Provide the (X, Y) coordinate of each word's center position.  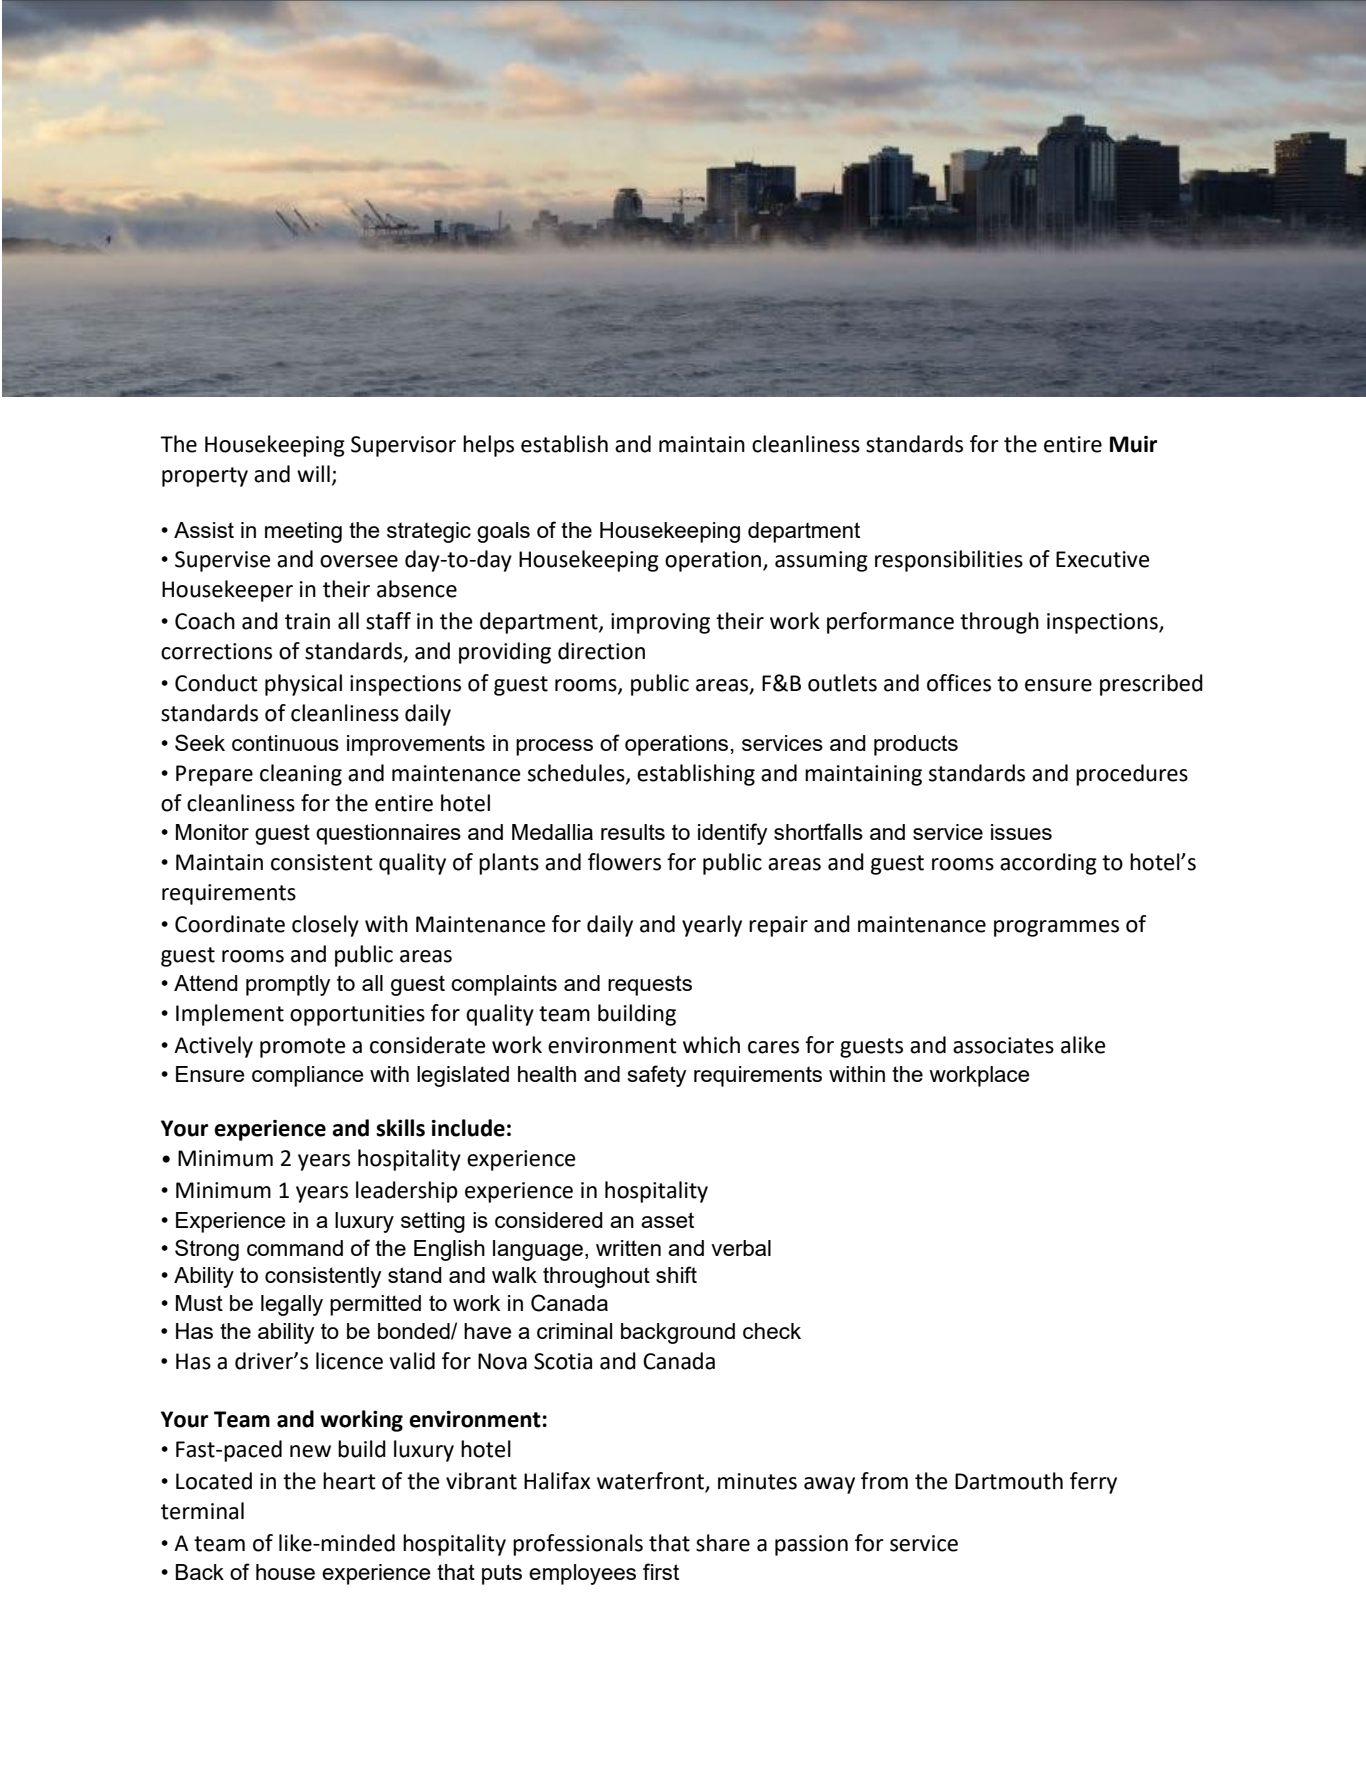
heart (349, 1481)
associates (1003, 1045)
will (313, 473)
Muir (1133, 444)
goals (503, 532)
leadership (407, 1192)
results (633, 832)
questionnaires (388, 834)
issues (1021, 832)
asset (667, 1220)
